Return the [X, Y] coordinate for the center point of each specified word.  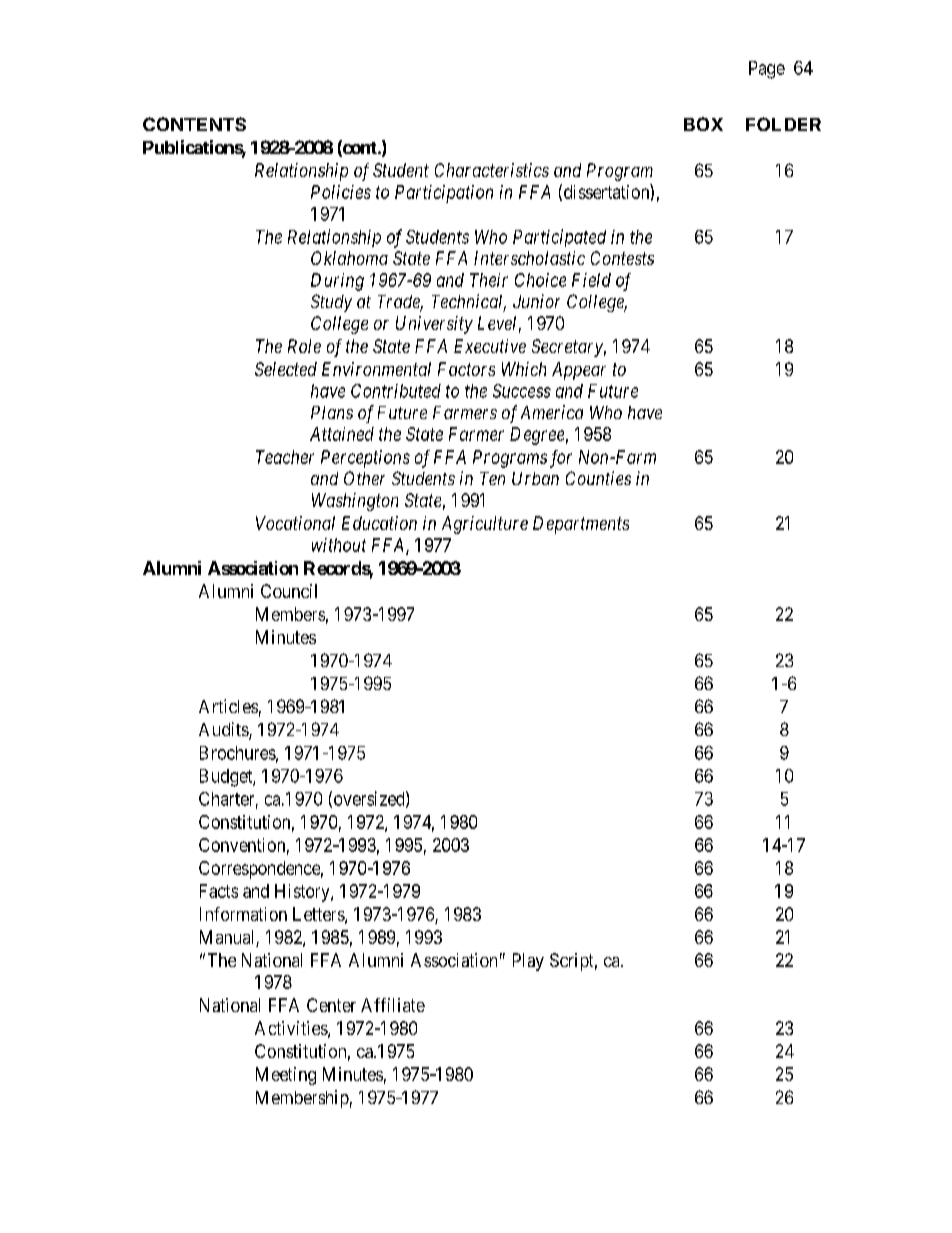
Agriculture [485, 525]
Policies [341, 192]
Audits [224, 730]
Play [528, 962]
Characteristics [492, 170]
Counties [598, 478]
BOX [703, 124]
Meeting [286, 1076]
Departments [581, 525]
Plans [332, 412]
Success [522, 391]
